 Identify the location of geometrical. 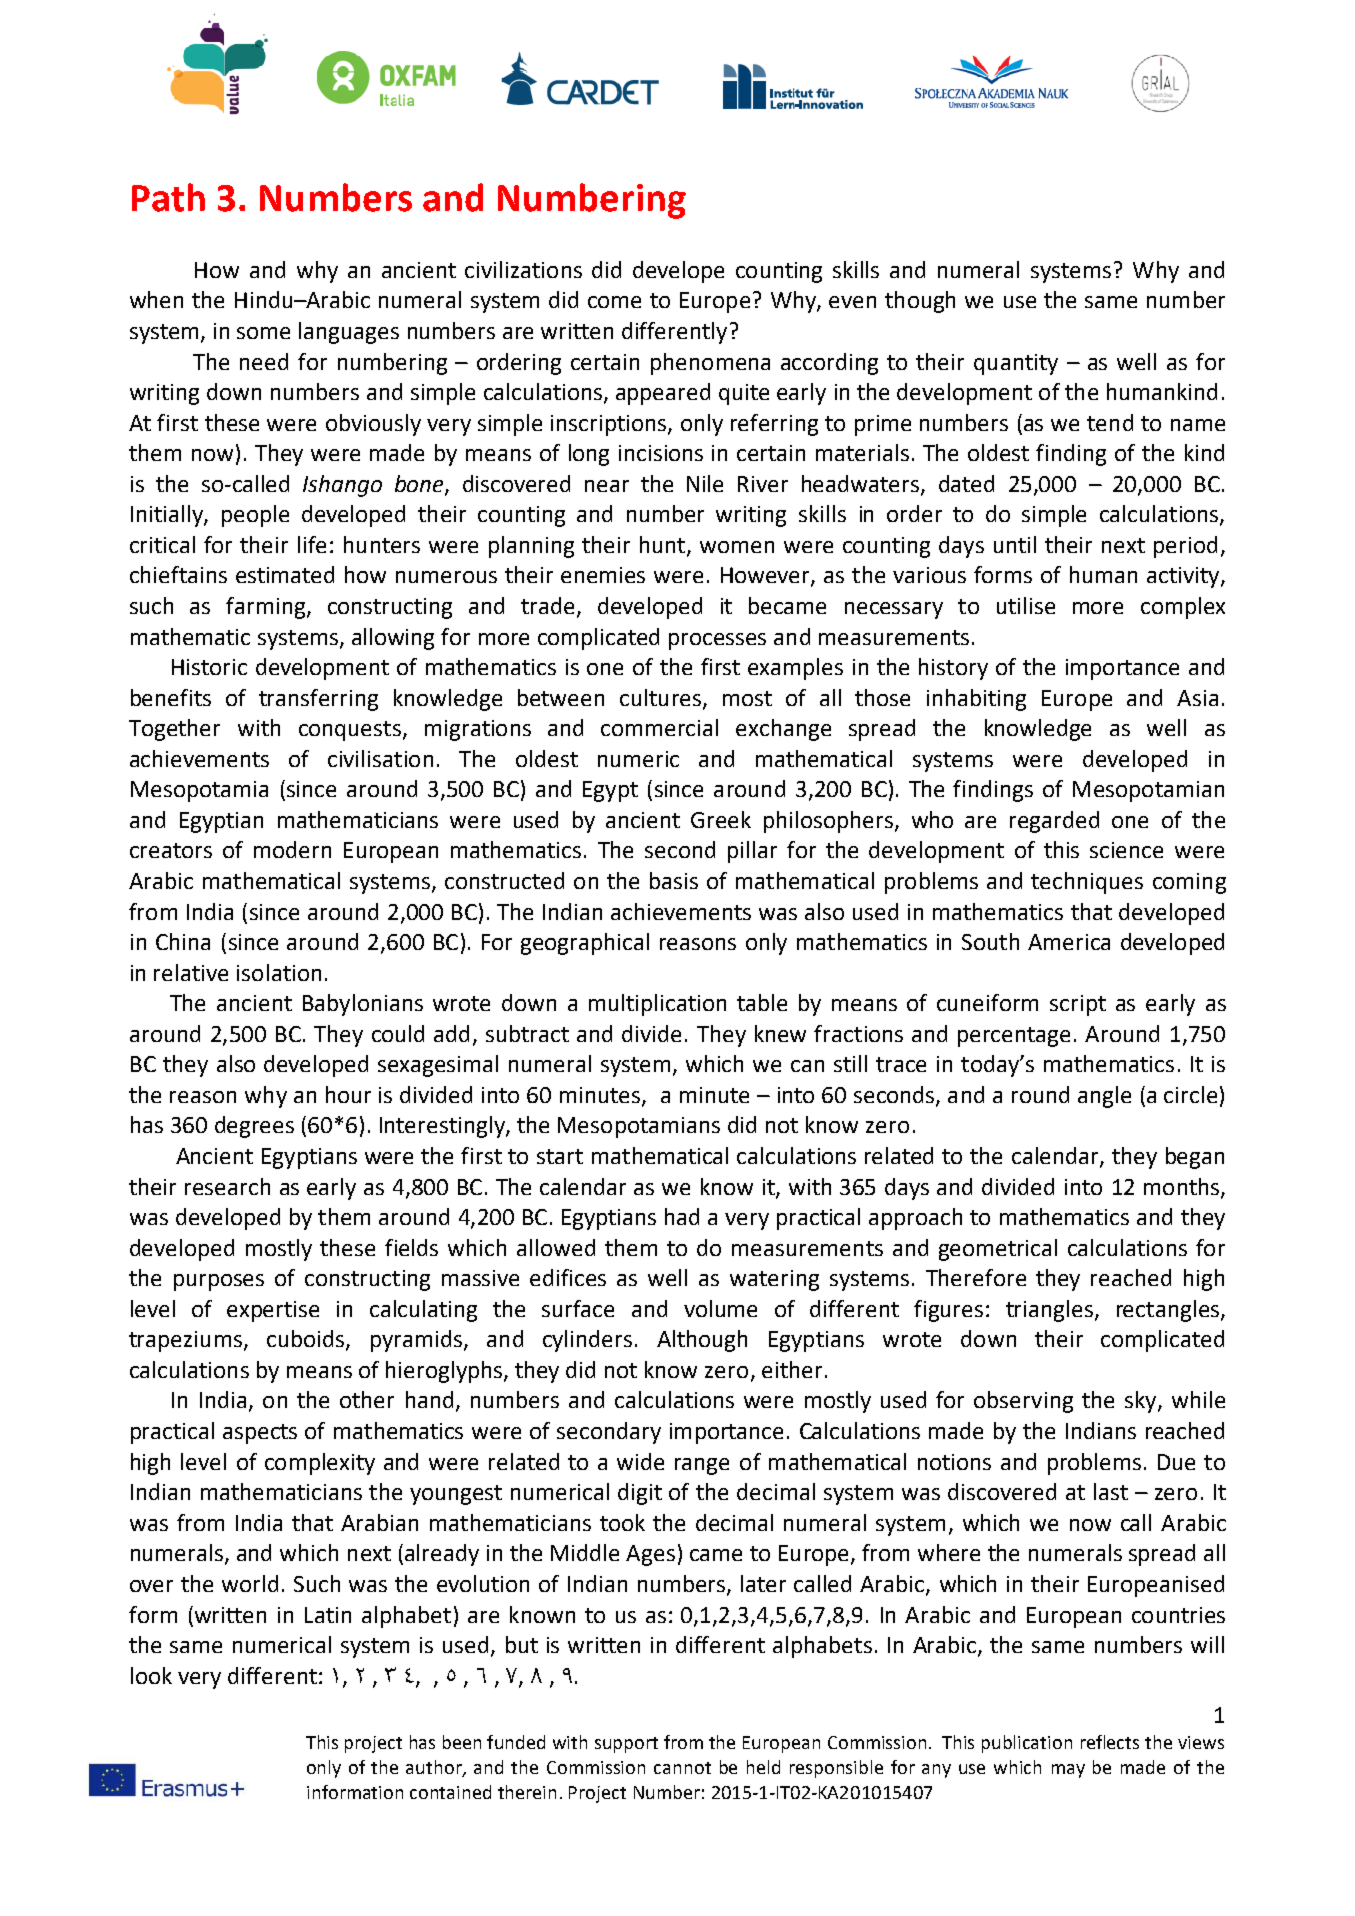
(998, 1250).
